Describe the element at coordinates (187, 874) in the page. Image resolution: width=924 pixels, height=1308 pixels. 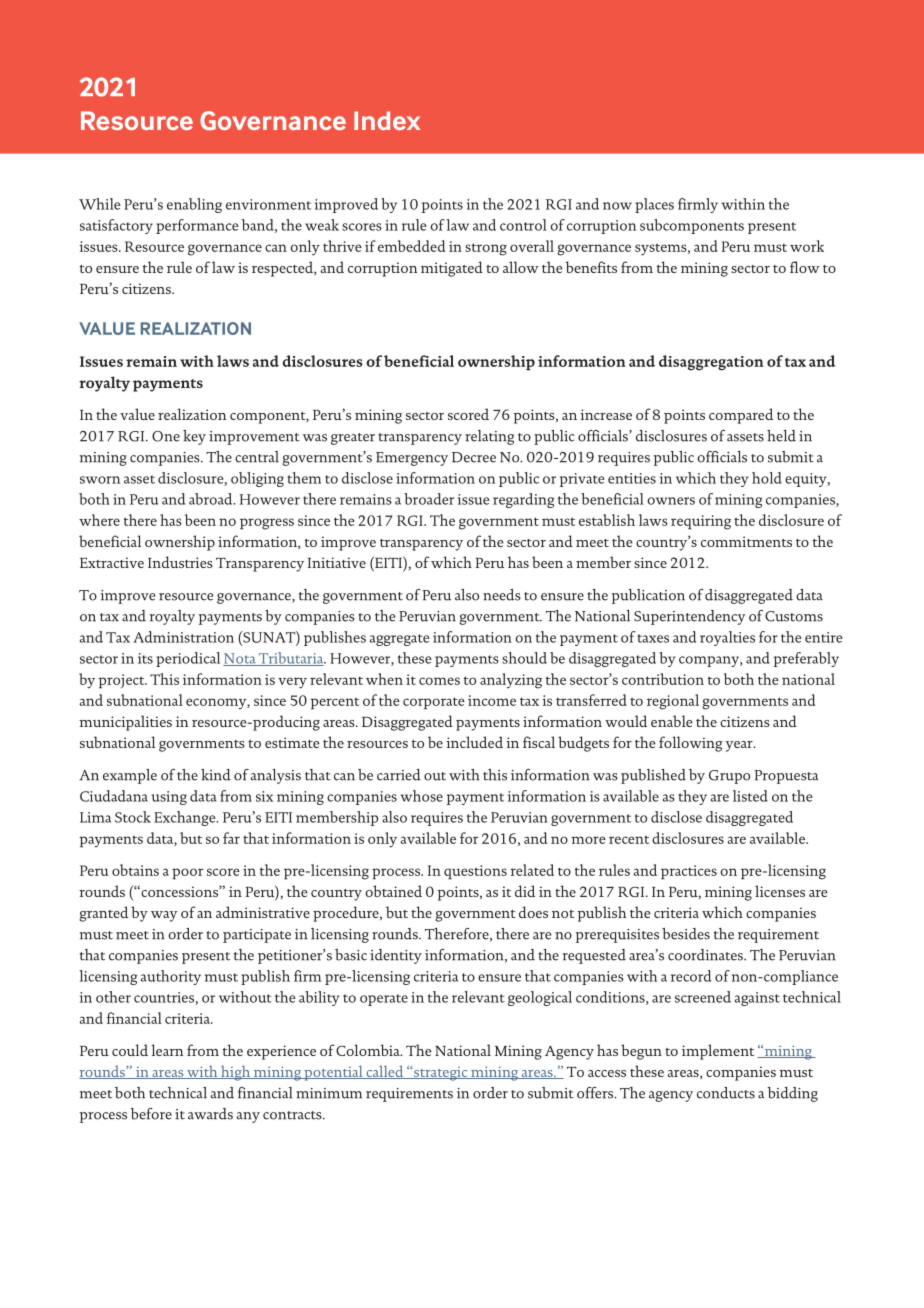
I see `poor` at that location.
